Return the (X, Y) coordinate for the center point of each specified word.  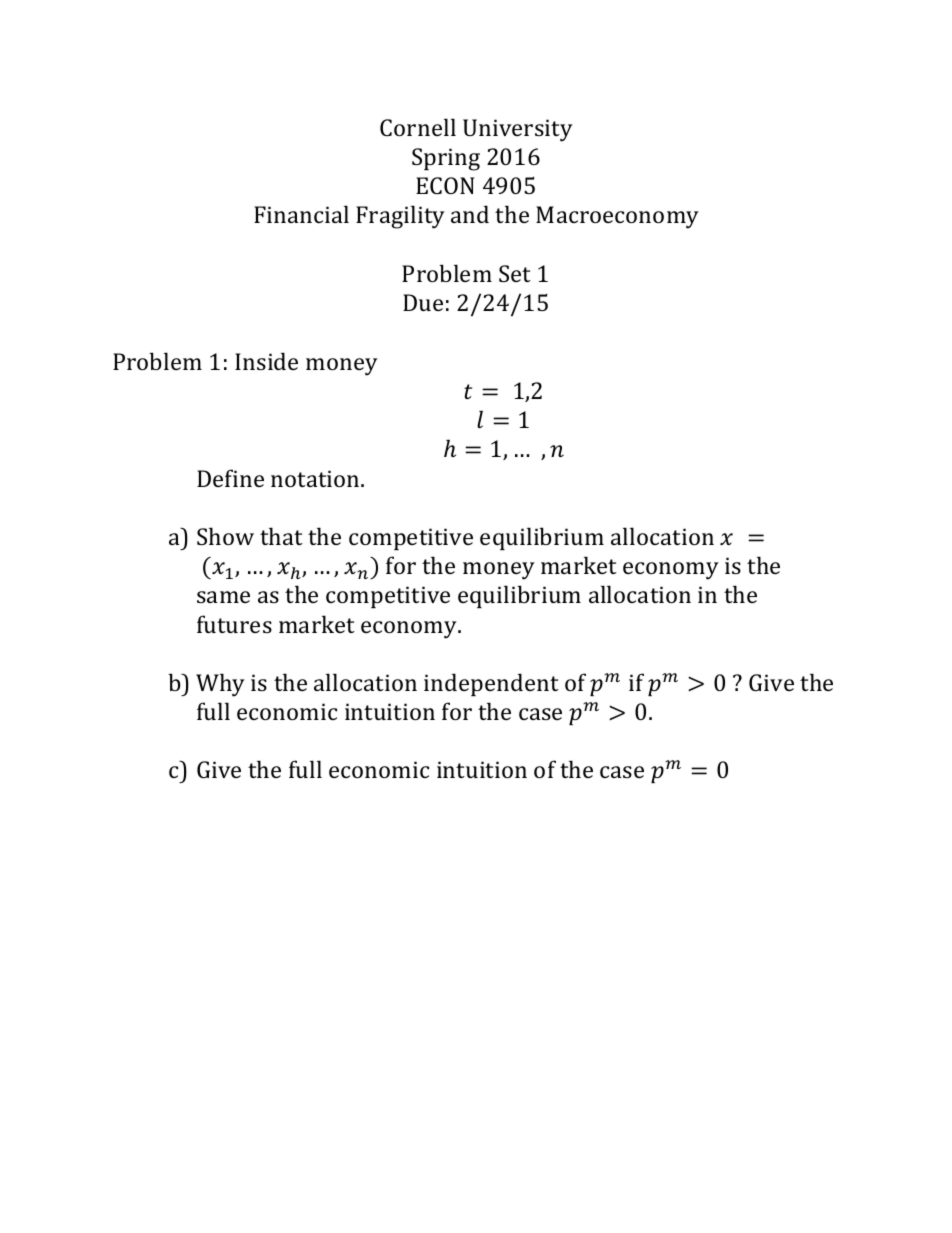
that (281, 536)
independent (491, 684)
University (518, 130)
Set (515, 273)
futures (234, 624)
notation (316, 478)
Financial (301, 214)
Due (423, 302)
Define (230, 478)
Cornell (418, 127)
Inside (266, 361)
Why (220, 685)
